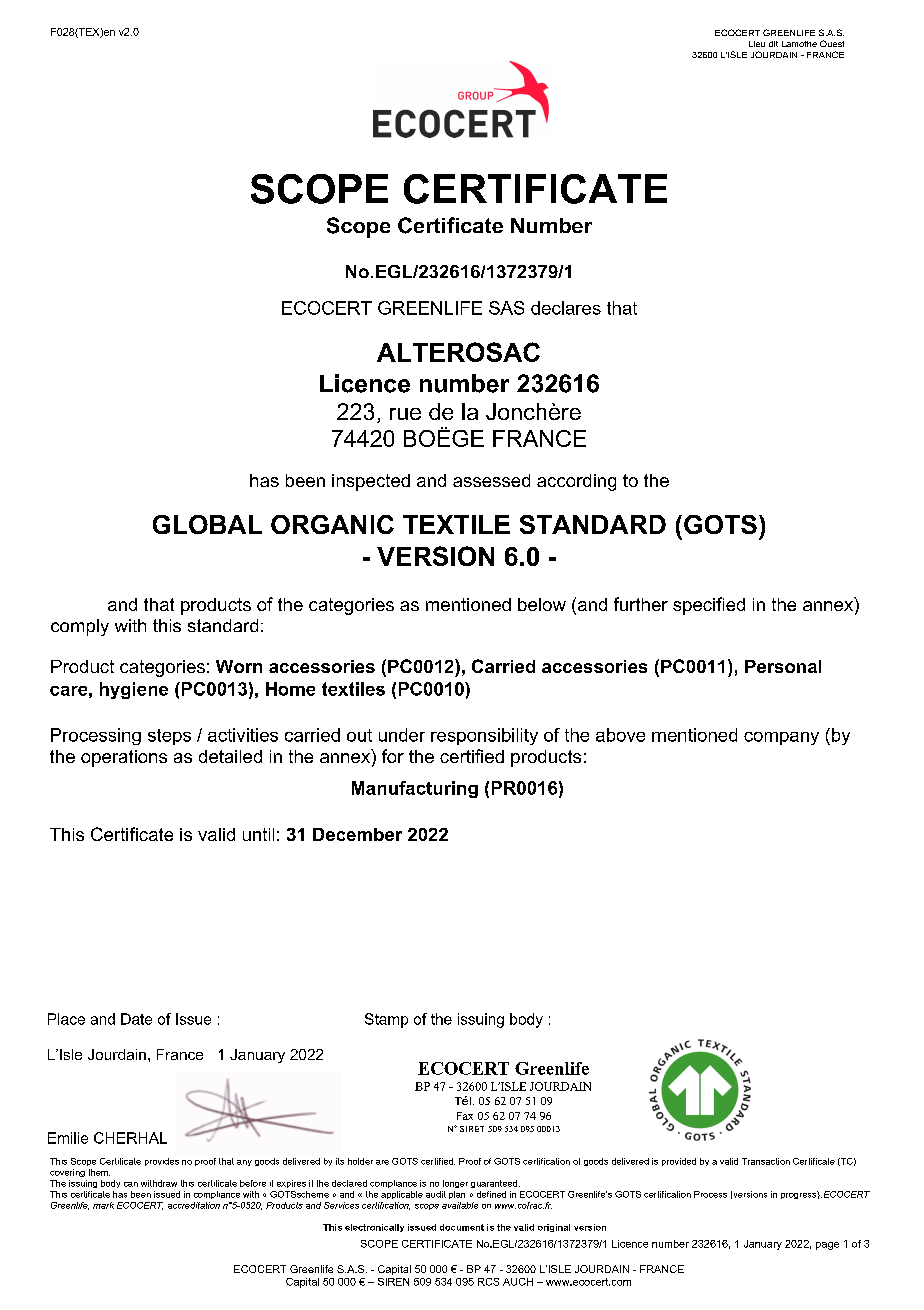 This page has height=1310, width=924. What do you see at coordinates (506, 308) in the page?
I see `SAS` at bounding box center [506, 308].
